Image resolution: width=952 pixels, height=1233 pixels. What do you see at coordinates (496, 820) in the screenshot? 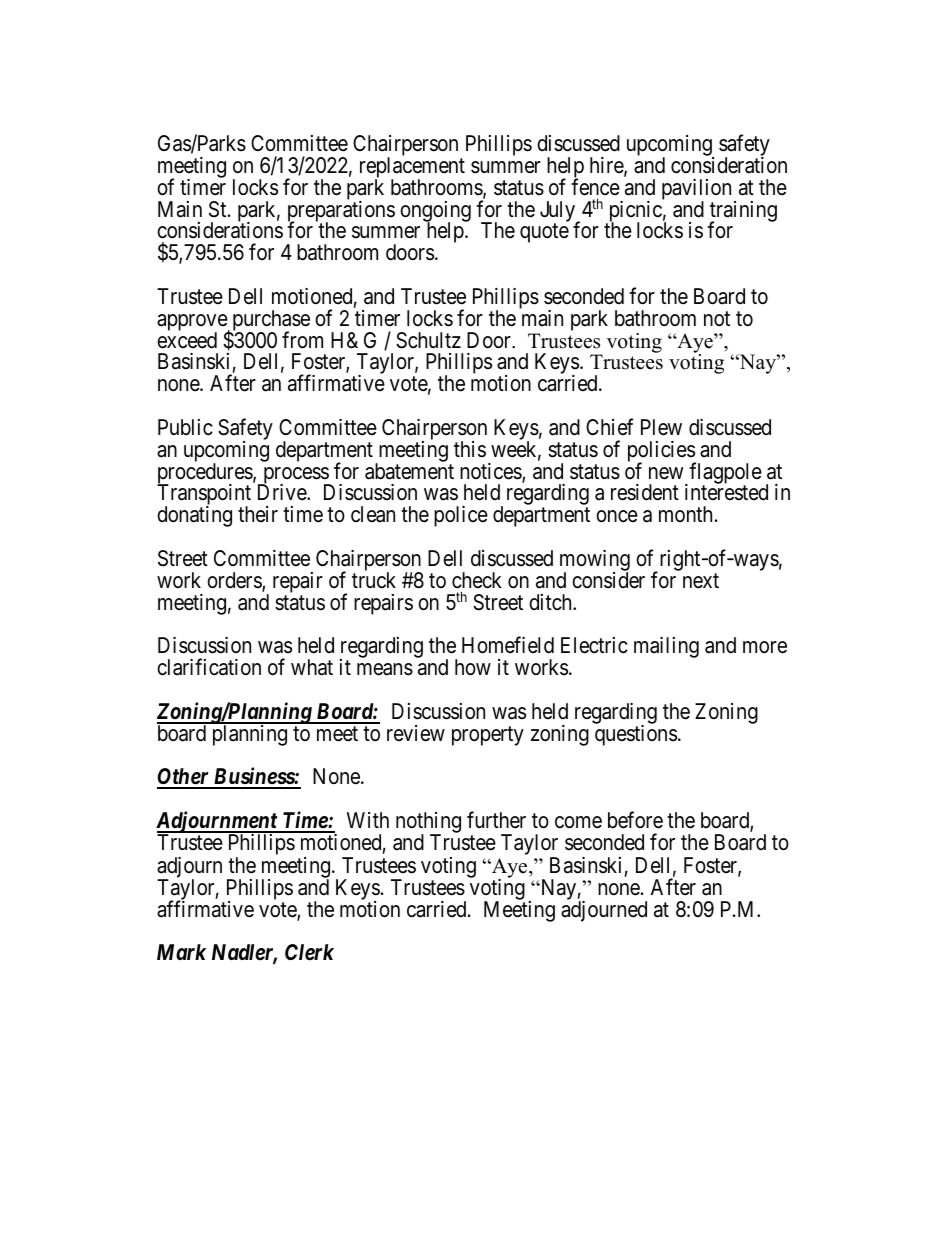
I see `further` at bounding box center [496, 820].
